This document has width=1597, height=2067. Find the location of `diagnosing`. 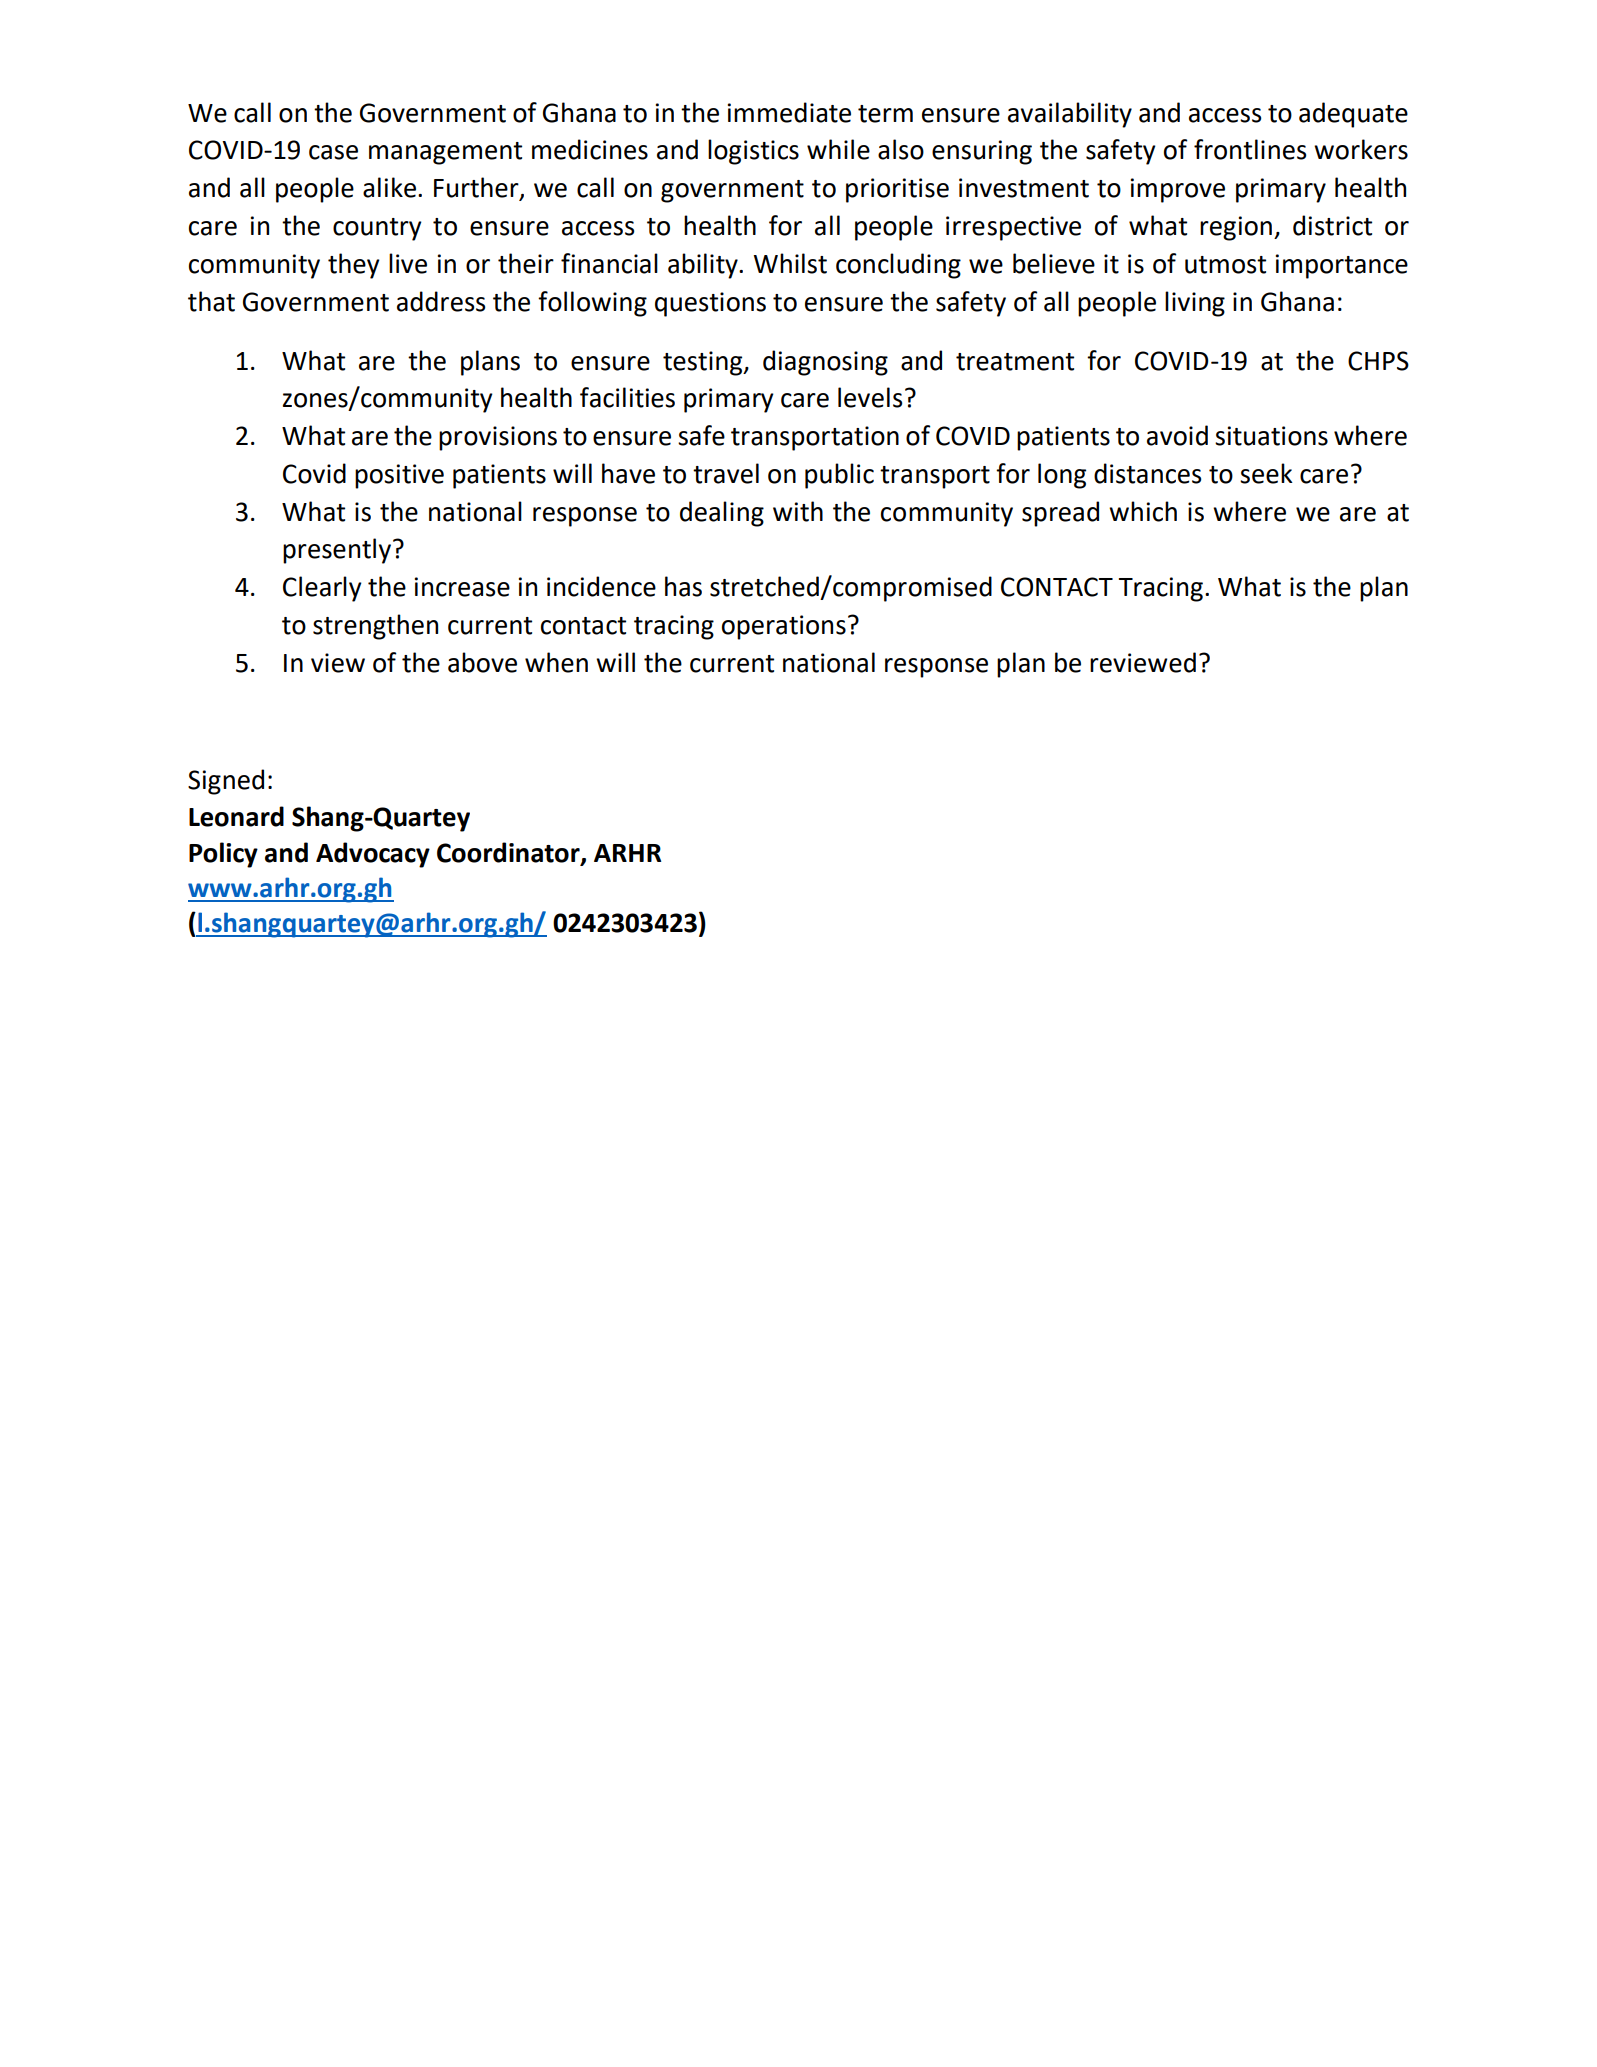

diagnosing is located at coordinates (825, 363).
